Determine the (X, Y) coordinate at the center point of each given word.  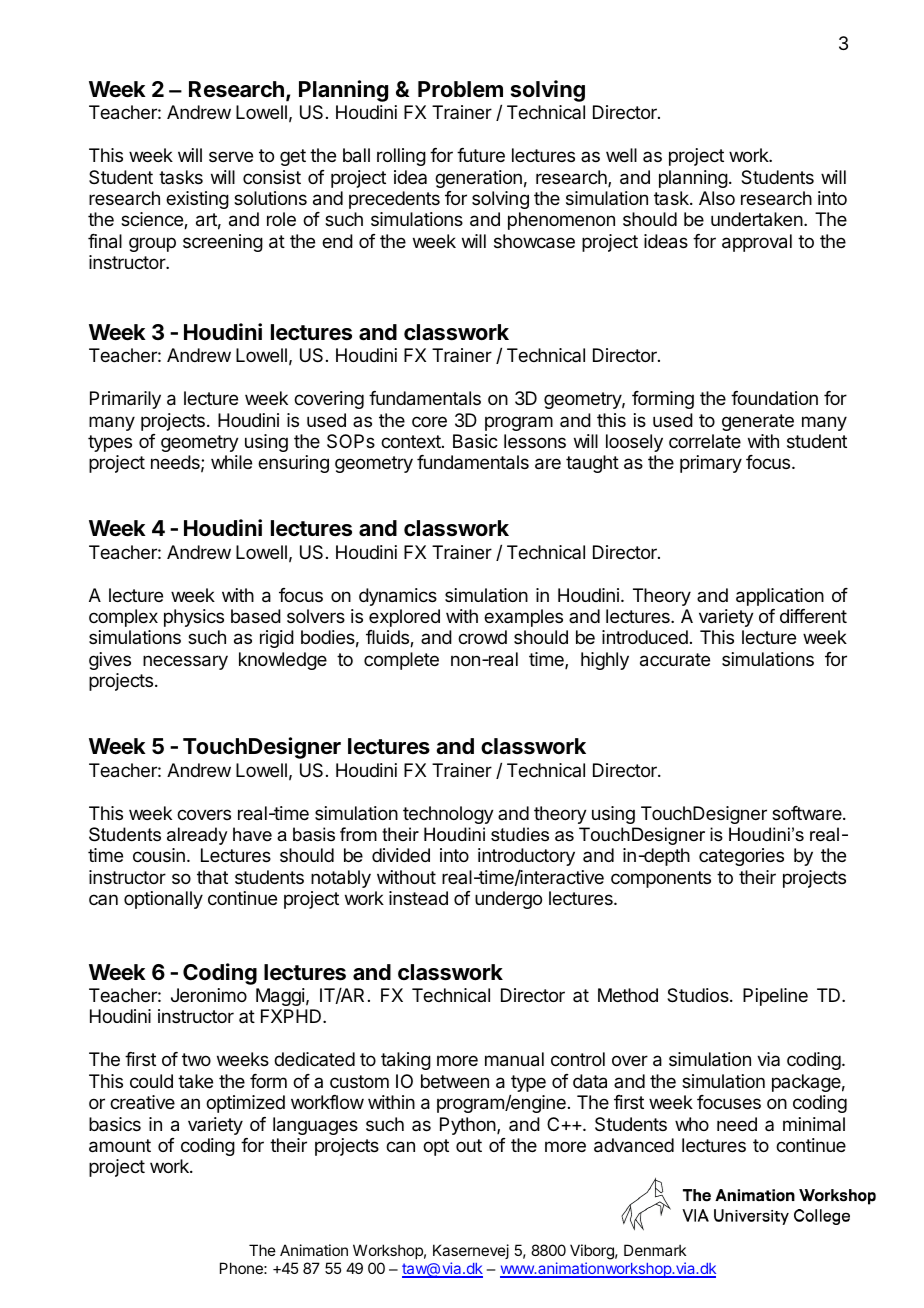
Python (469, 1126)
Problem (460, 89)
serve (231, 156)
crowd (482, 637)
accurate (675, 660)
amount (120, 1146)
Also (717, 198)
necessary (185, 662)
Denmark (655, 1250)
